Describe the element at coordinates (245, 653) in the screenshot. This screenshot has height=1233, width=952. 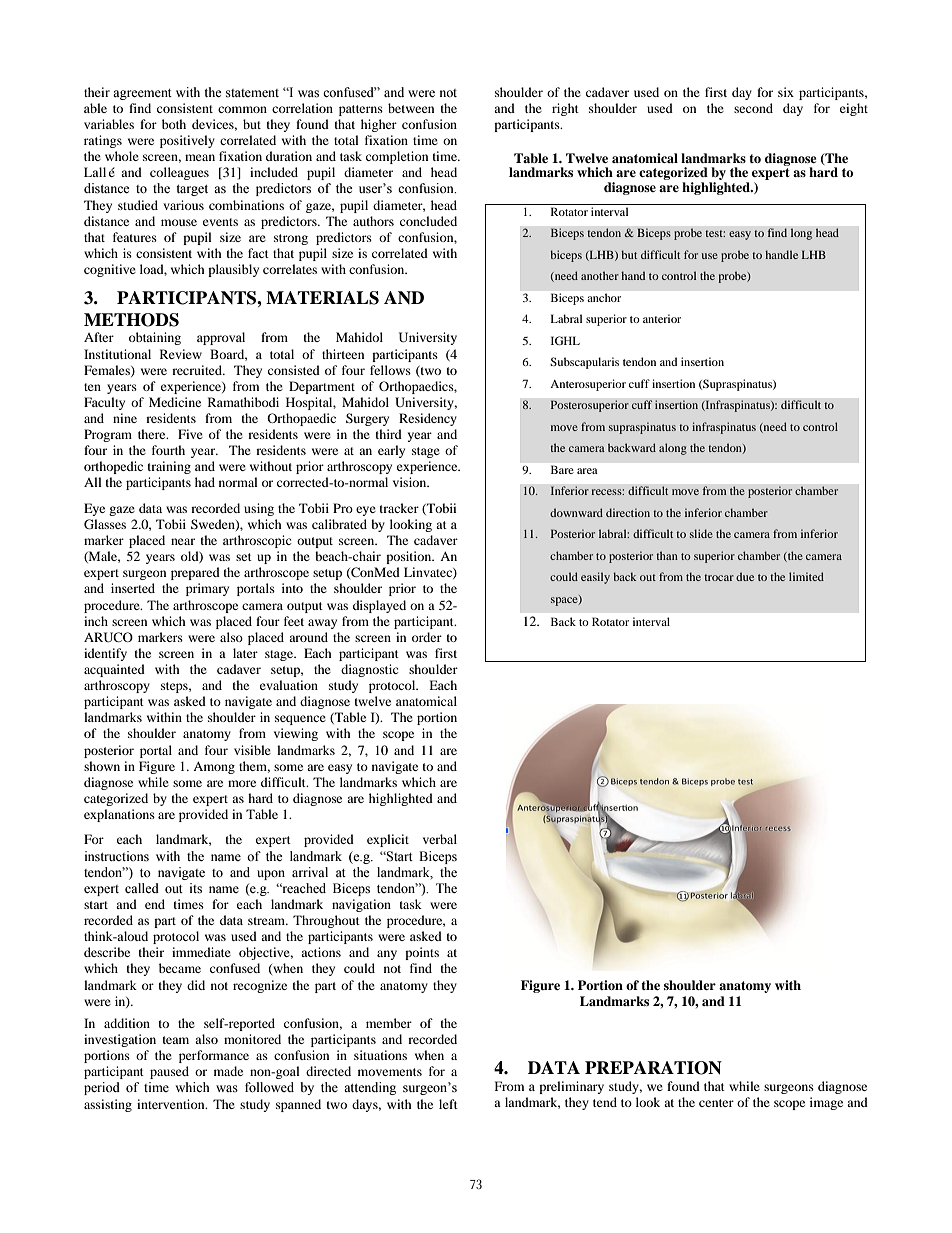
I see `later` at that location.
